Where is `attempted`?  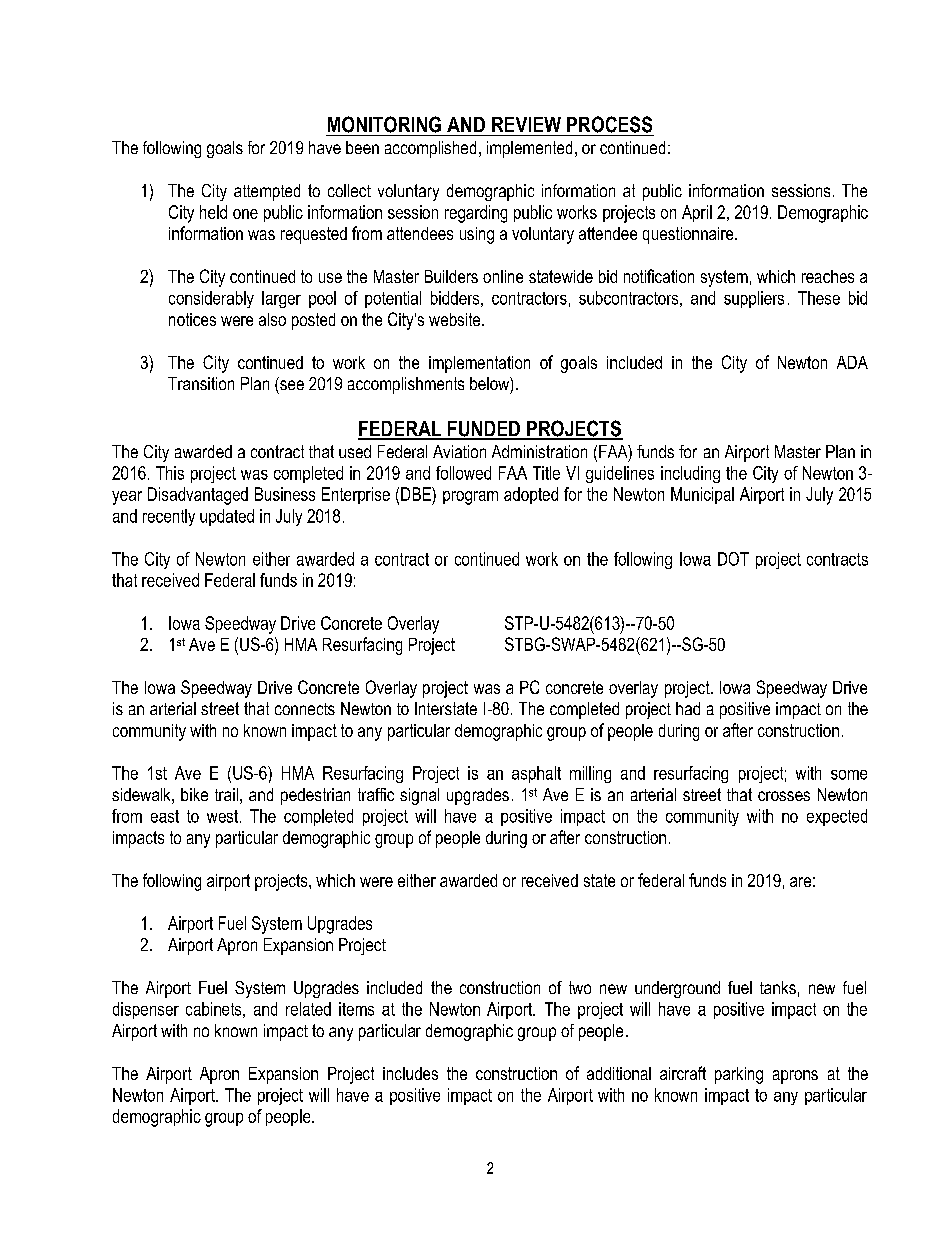 attempted is located at coordinates (267, 192).
